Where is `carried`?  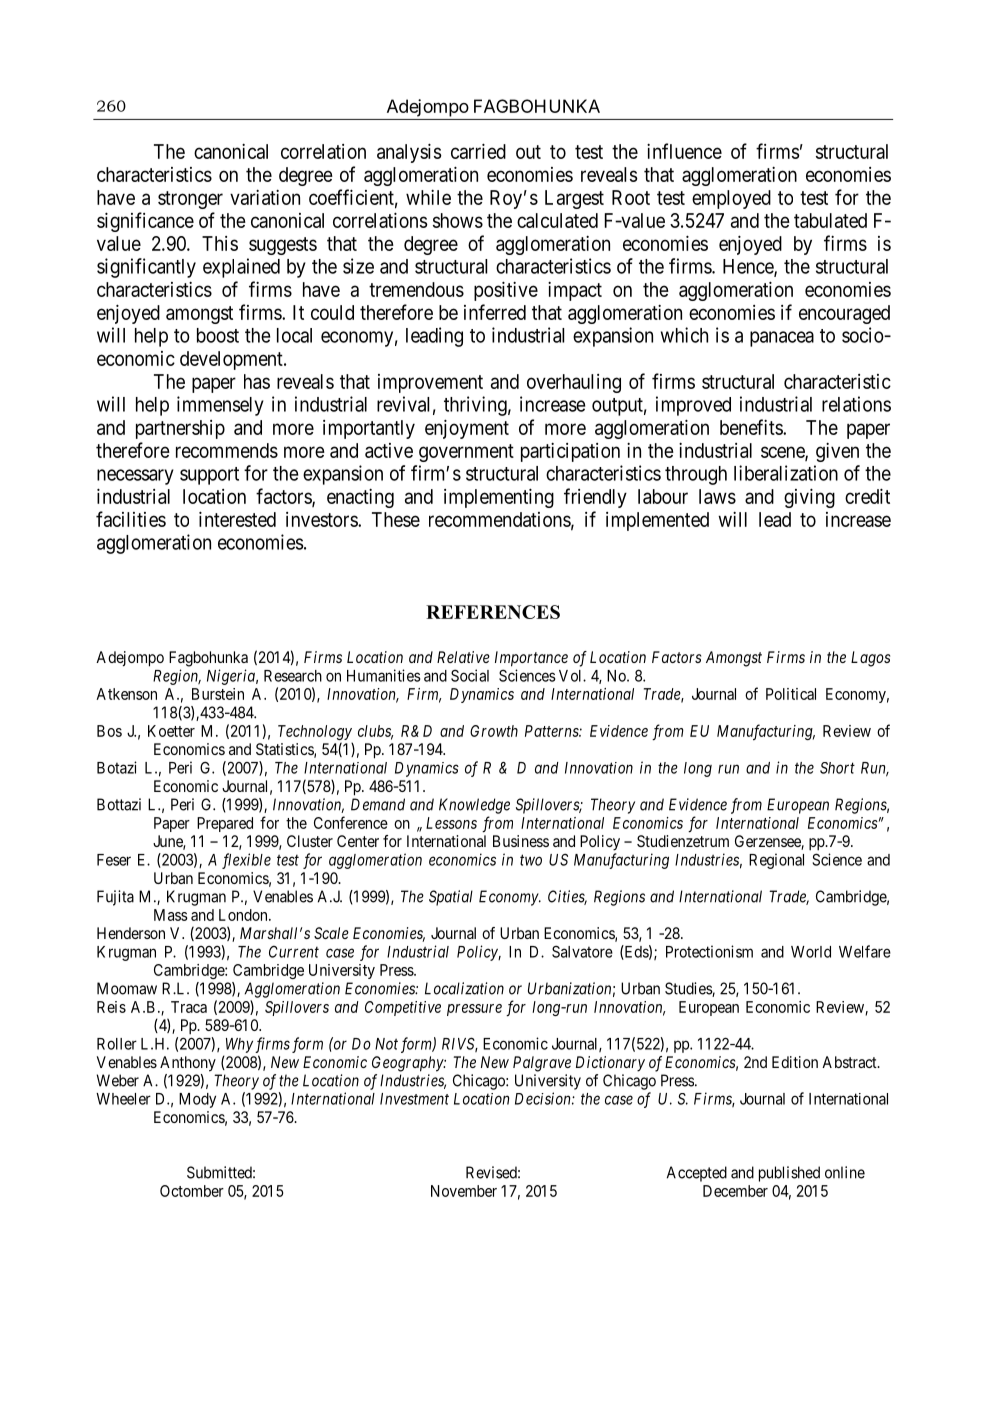
carried is located at coordinates (478, 151).
